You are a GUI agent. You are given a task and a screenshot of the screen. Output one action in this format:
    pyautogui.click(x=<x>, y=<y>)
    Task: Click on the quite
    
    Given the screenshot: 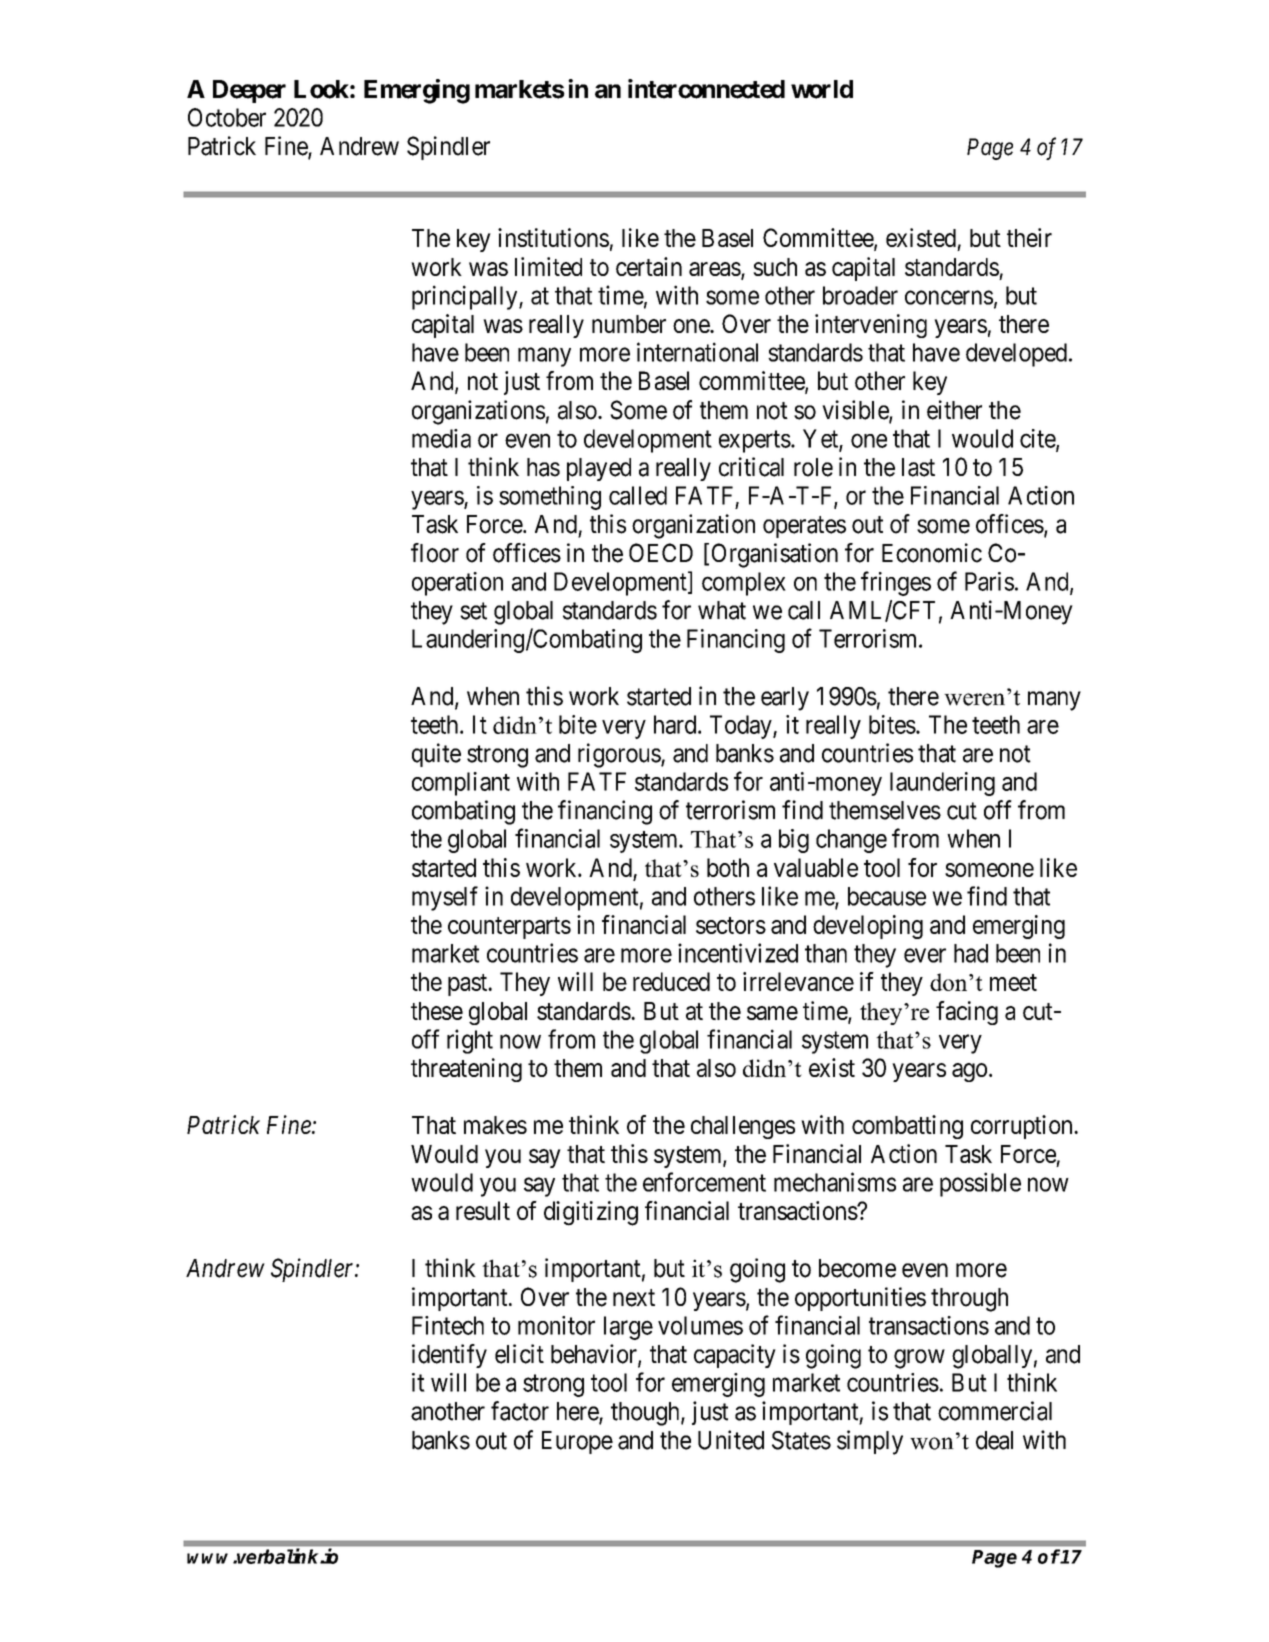 What is the action you would take?
    pyautogui.click(x=436, y=755)
